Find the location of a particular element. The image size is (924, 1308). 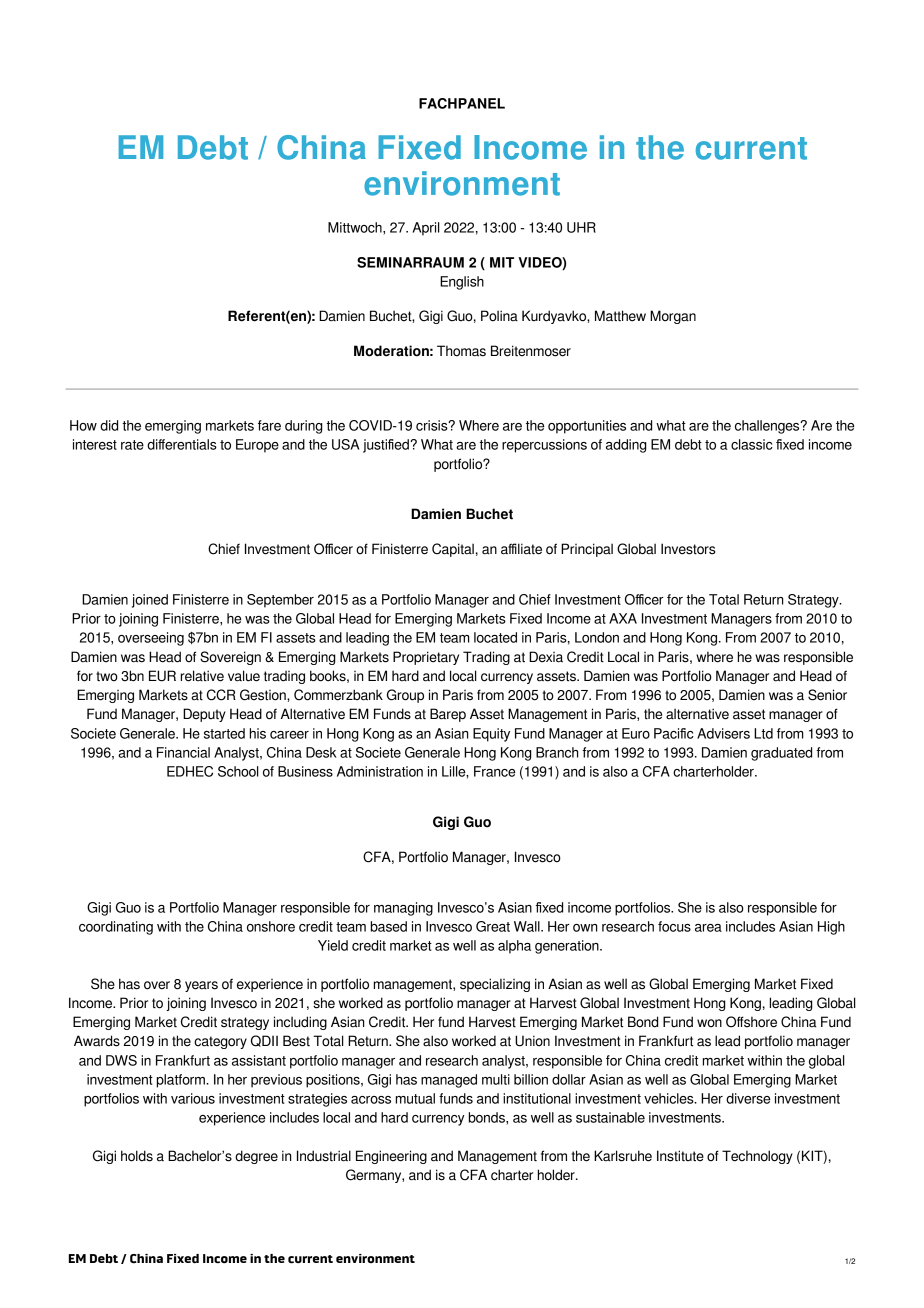

mutual is located at coordinates (415, 1098).
